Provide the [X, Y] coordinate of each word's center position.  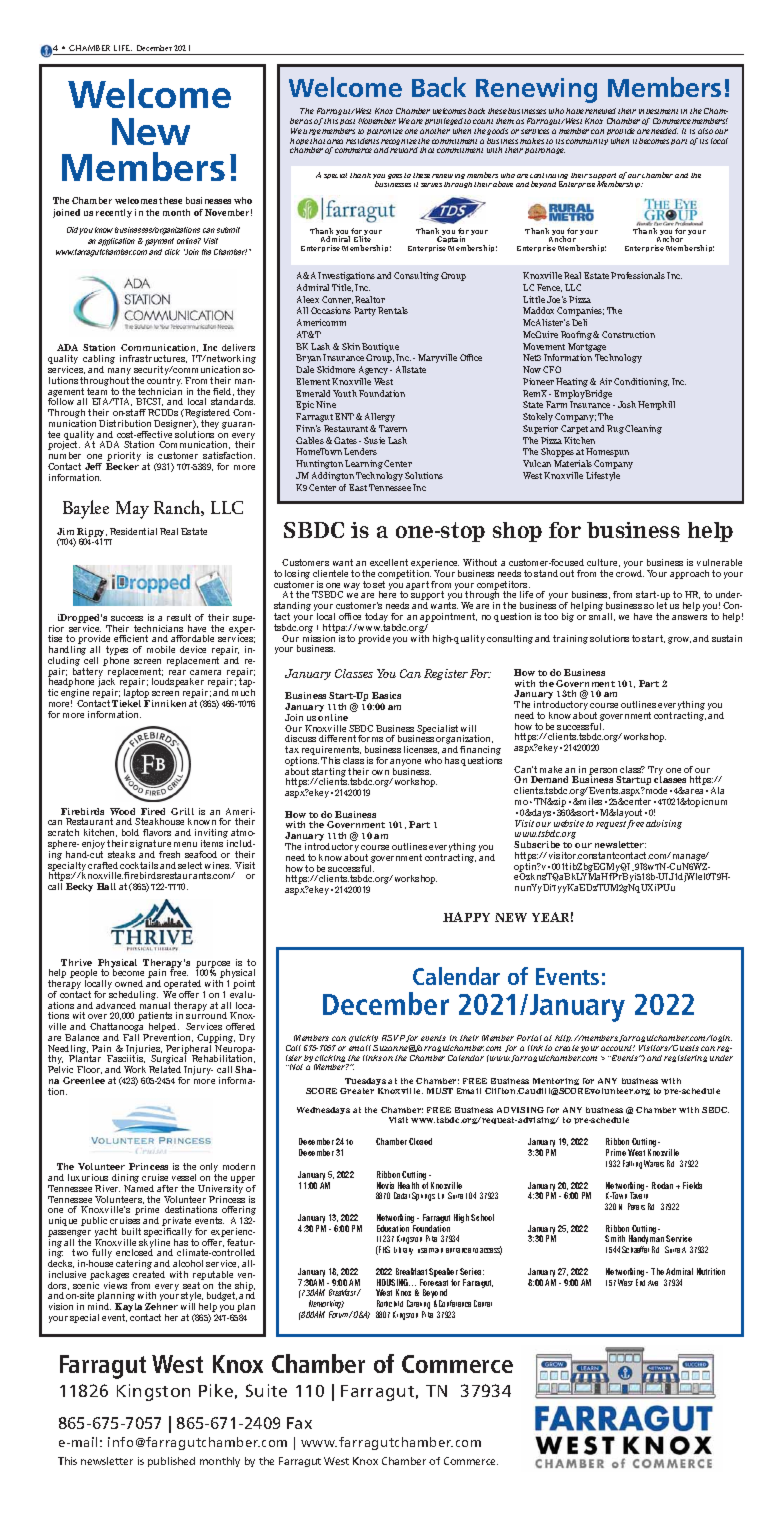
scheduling [133, 995]
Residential [133, 531]
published [171, 1462]
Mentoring [556, 1081]
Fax [299, 1423]
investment [658, 111]
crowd [630, 573]
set [379, 584]
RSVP [393, 1038]
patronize [385, 132]
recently [114, 213]
